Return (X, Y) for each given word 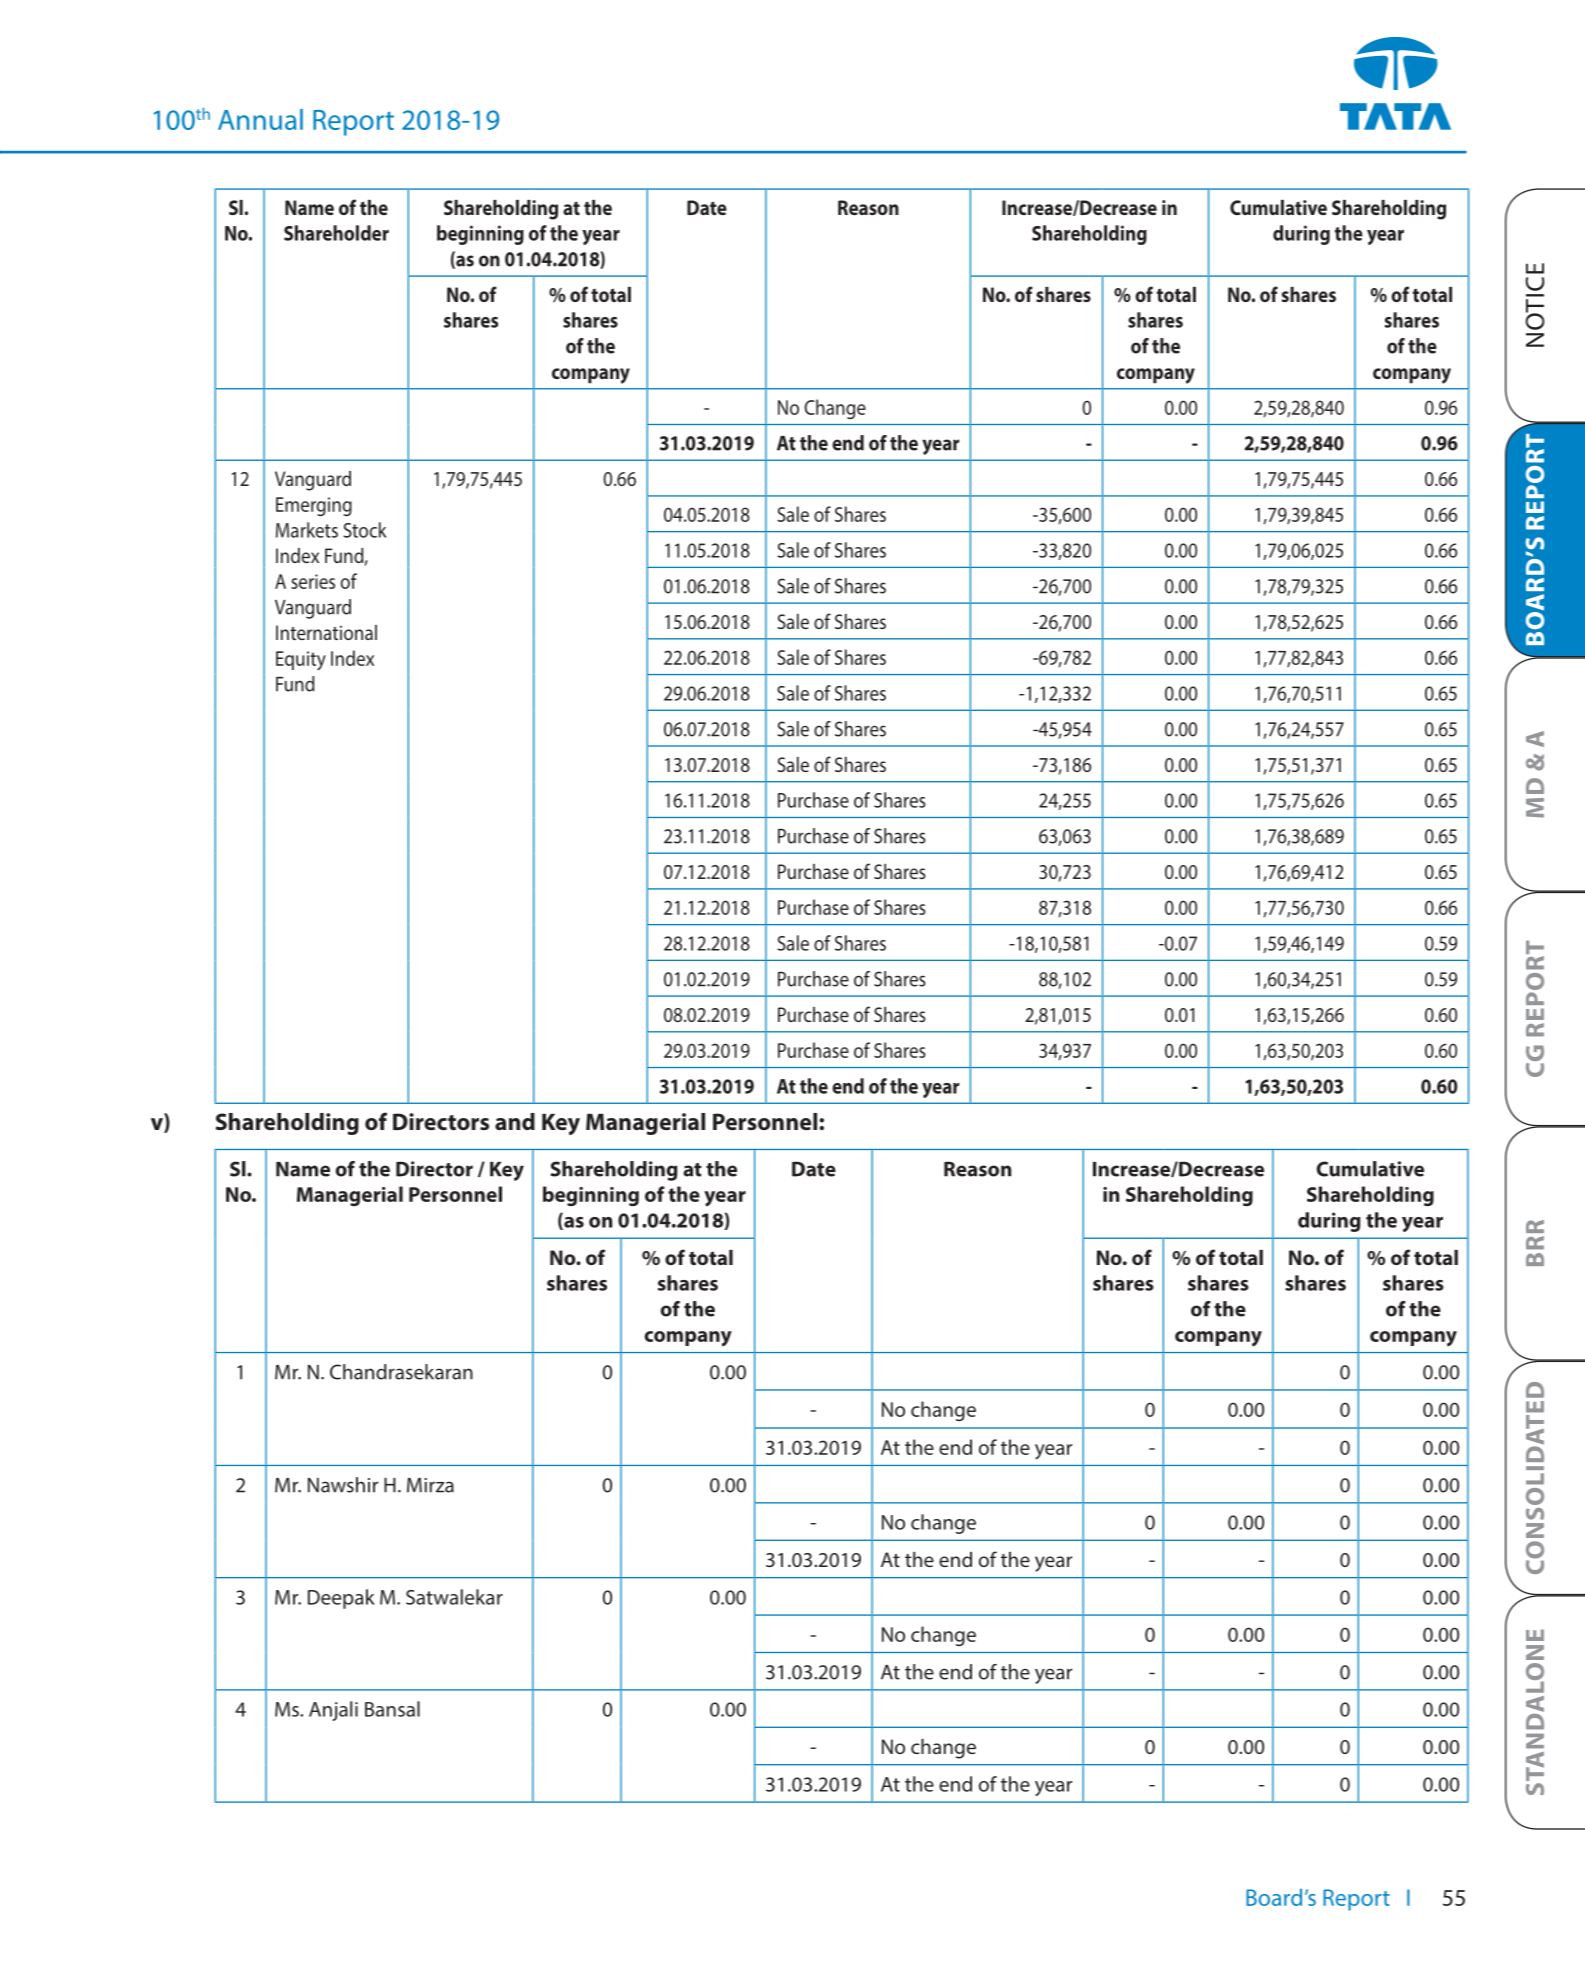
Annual (260, 119)
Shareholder (336, 233)
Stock (365, 530)
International (326, 632)
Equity (301, 661)
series (313, 581)
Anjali (333, 1711)
